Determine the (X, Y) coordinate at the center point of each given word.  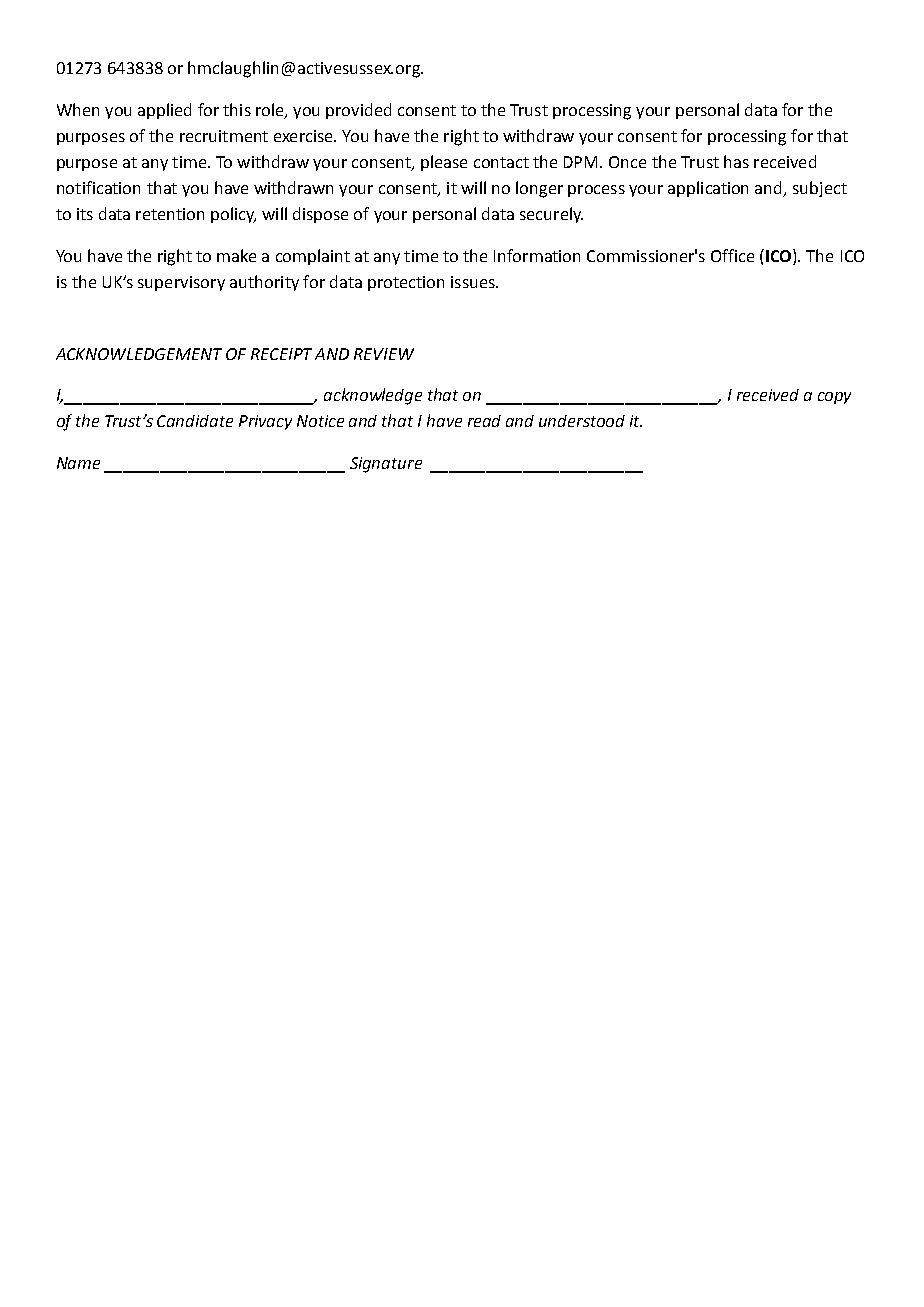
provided (358, 111)
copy (834, 398)
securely (551, 215)
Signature (386, 465)
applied (164, 111)
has (736, 161)
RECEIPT (281, 354)
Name (78, 463)
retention (170, 214)
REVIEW (384, 354)
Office (732, 255)
